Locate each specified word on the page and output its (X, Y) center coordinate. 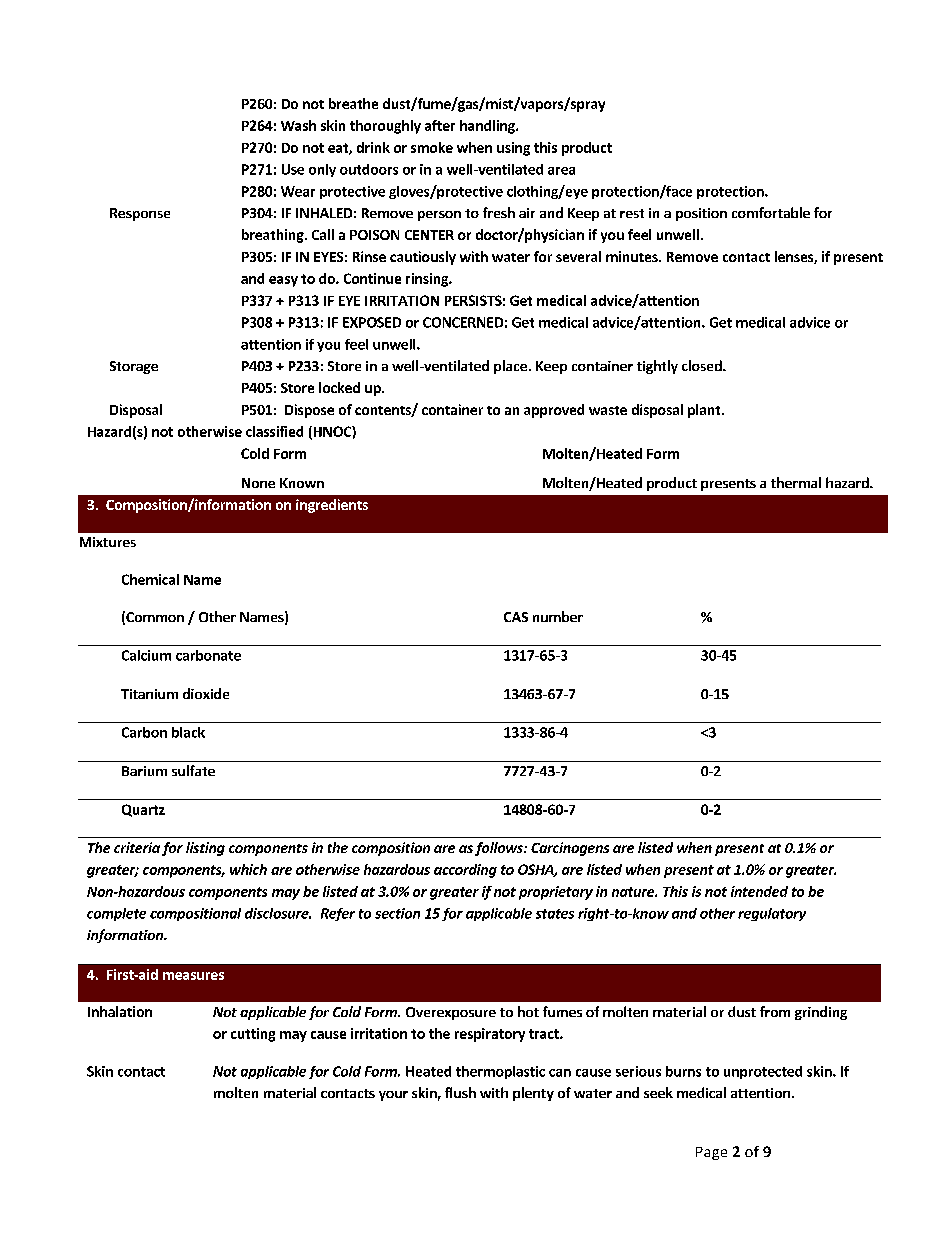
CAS (516, 617)
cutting (253, 1035)
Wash (298, 125)
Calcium (146, 655)
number (558, 616)
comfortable (771, 212)
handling (488, 127)
